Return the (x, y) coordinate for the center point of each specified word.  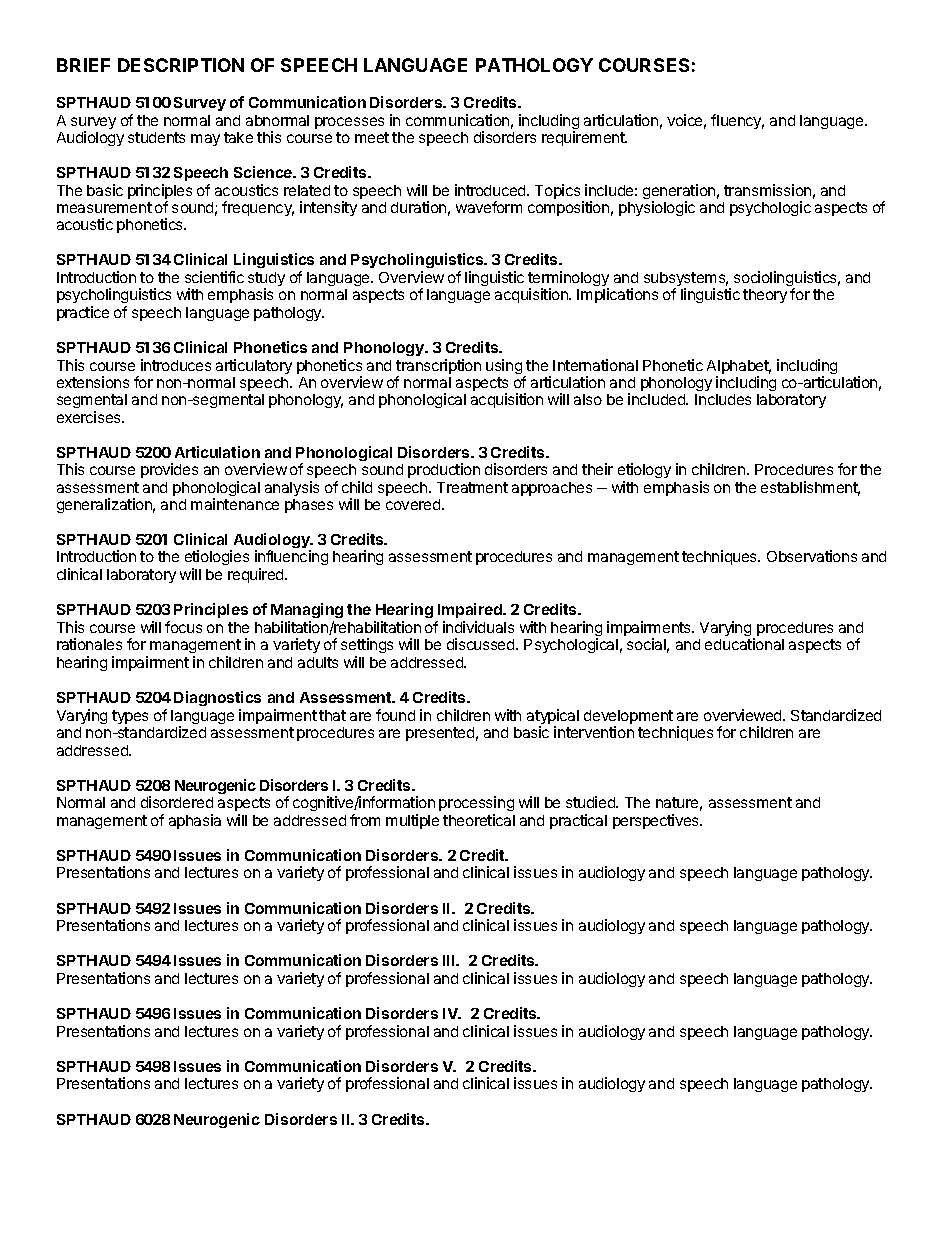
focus (183, 627)
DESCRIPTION (181, 65)
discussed (482, 644)
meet (372, 137)
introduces (176, 365)
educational (744, 644)
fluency (737, 121)
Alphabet (739, 368)
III (450, 960)
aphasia (195, 821)
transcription (438, 368)
